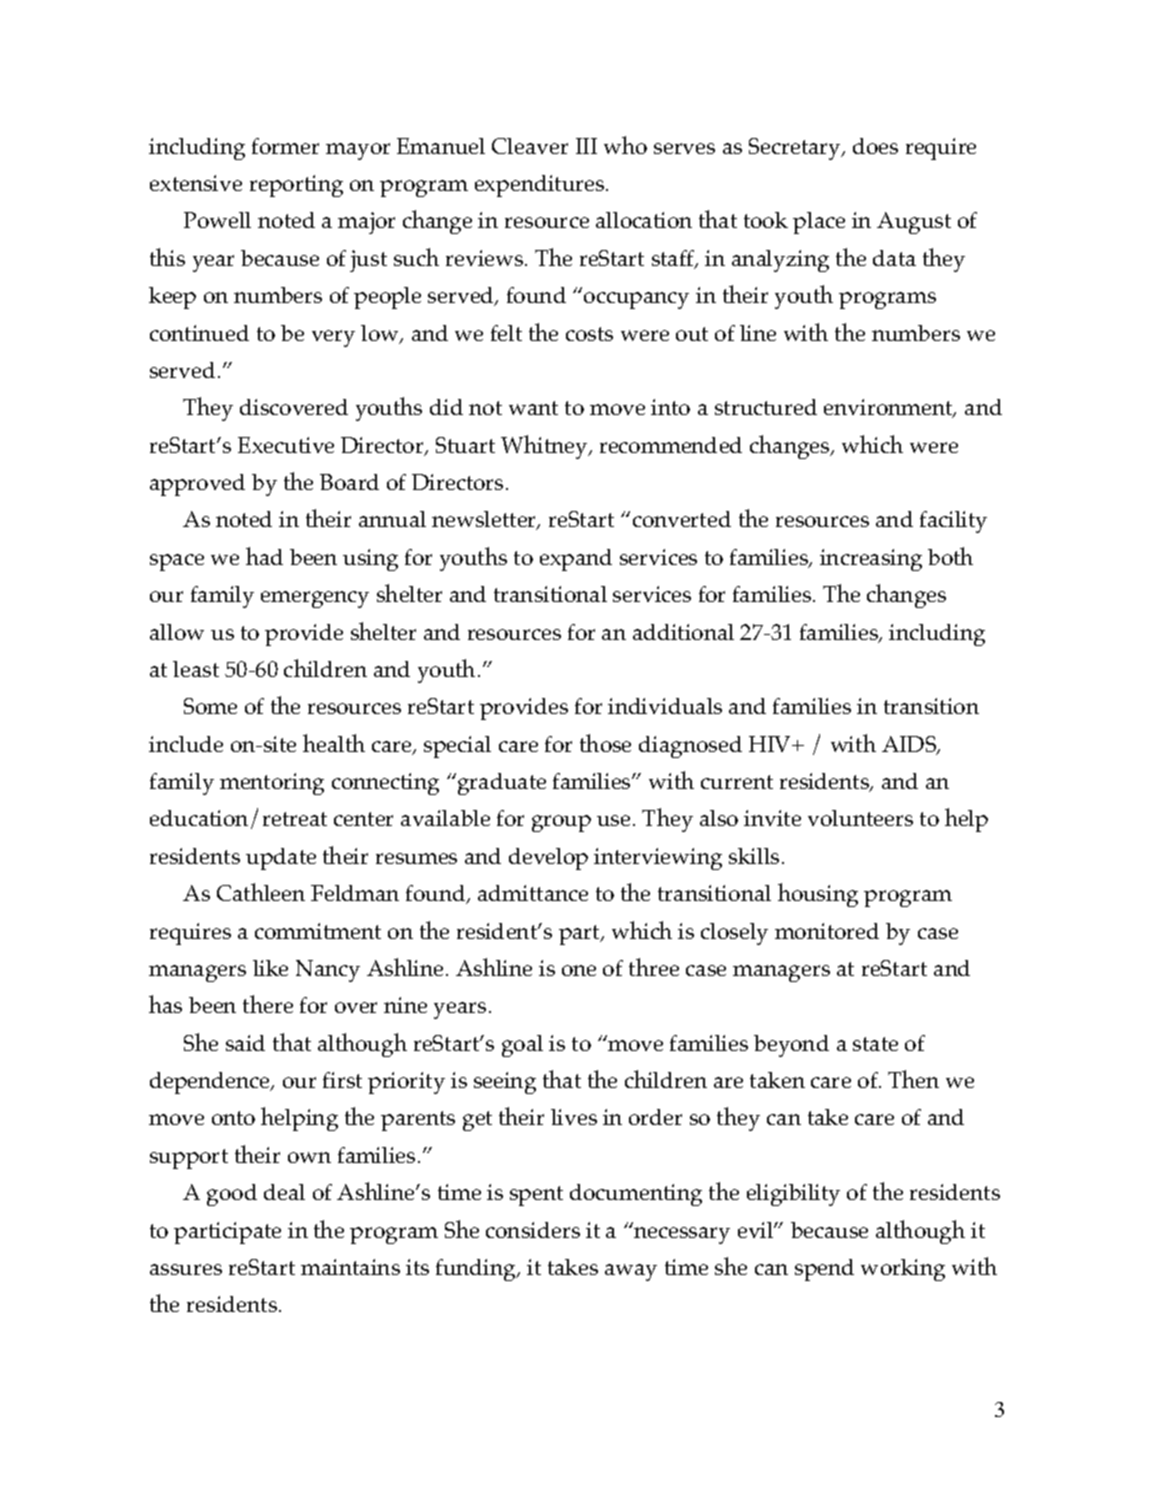  Describe the element at coordinates (827, 931) in the screenshot. I see `monitored` at that location.
